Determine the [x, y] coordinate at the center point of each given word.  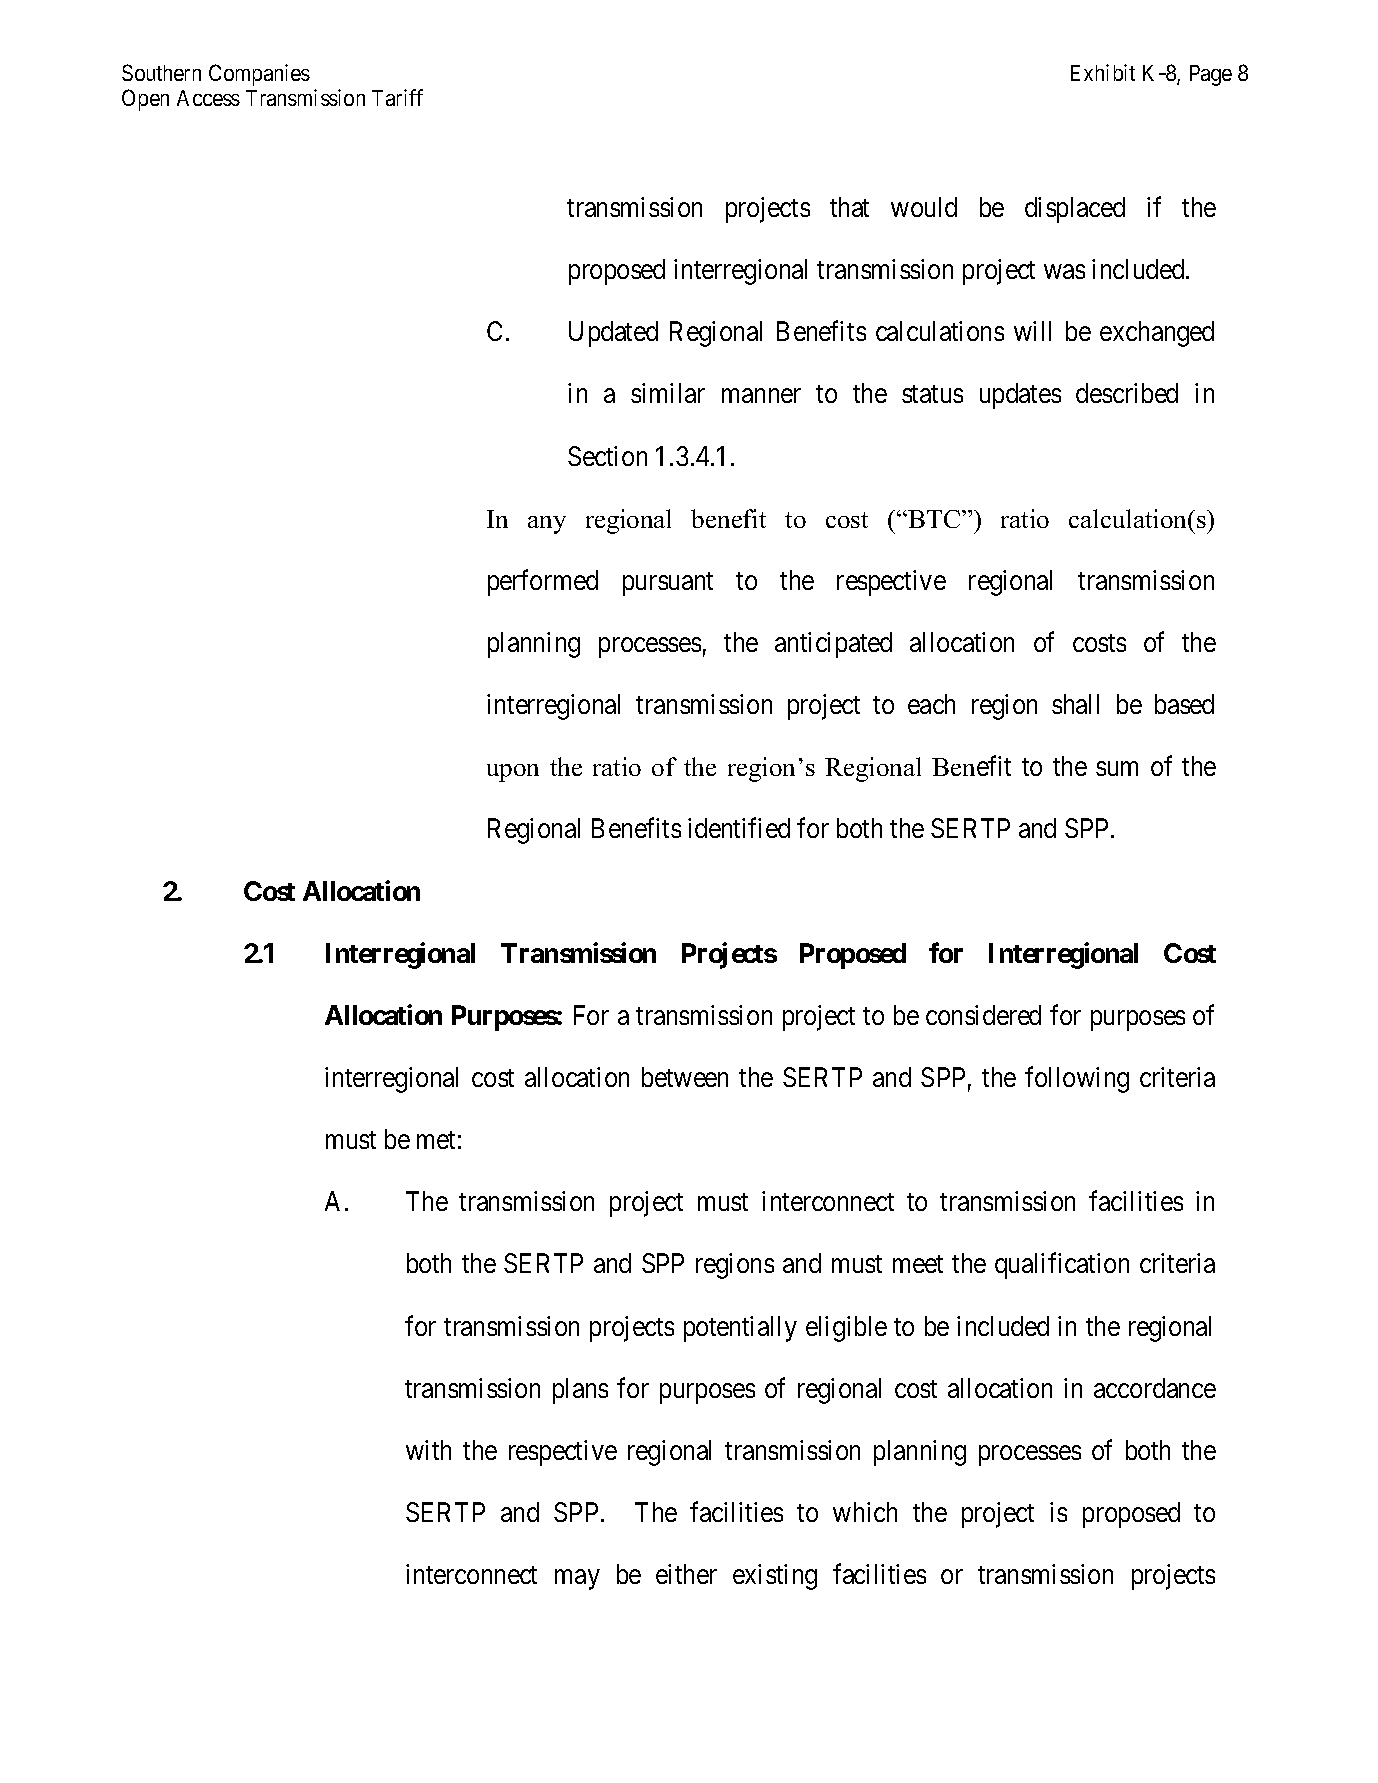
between [685, 1077]
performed [543, 582]
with [428, 1450]
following [1077, 1080]
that [849, 207]
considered [983, 1015]
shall [1075, 704]
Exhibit [1103, 72]
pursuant [668, 584]
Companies [259, 75]
